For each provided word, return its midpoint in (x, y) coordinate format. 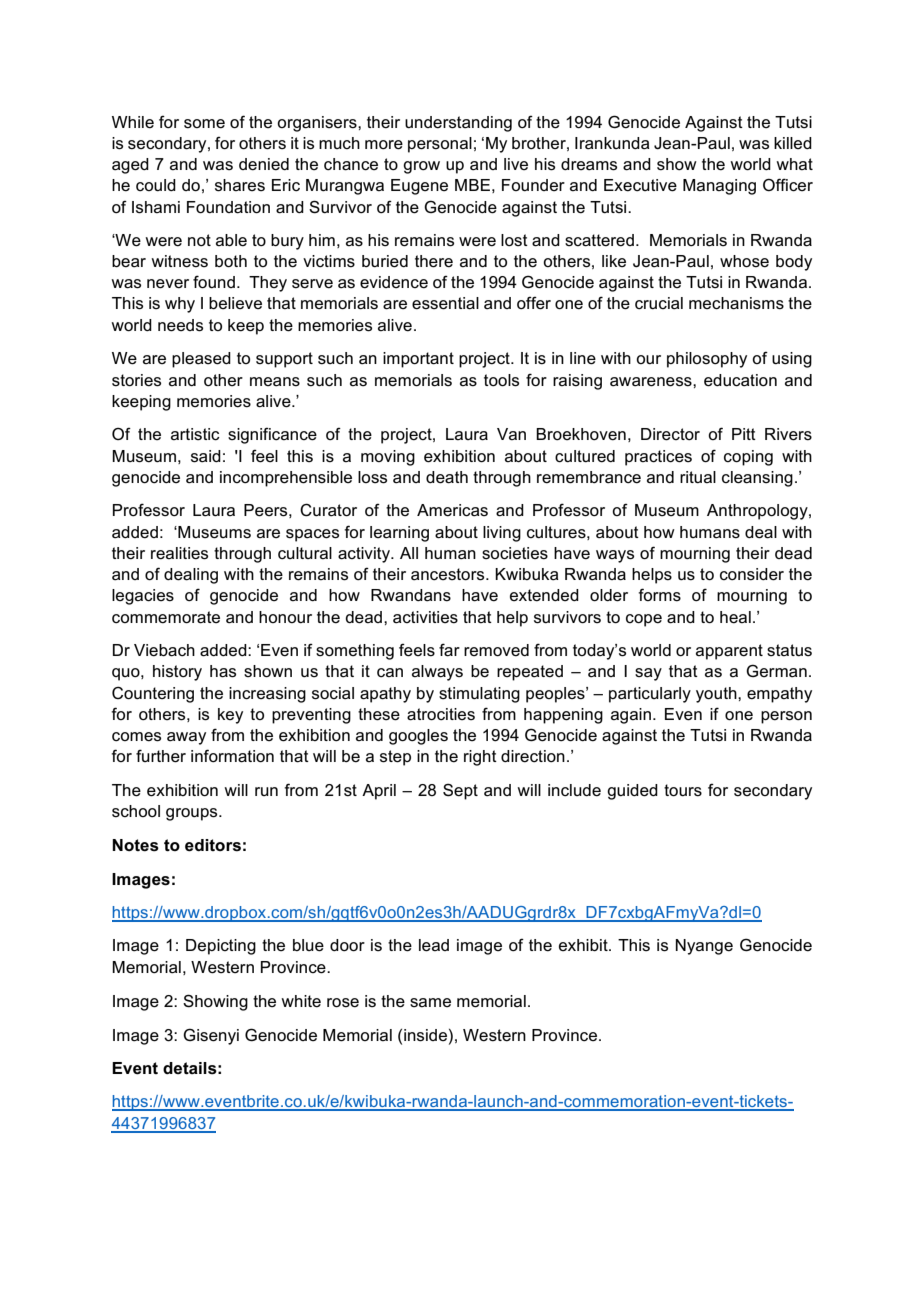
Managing (719, 187)
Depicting (221, 947)
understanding (458, 124)
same (430, 1003)
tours (683, 790)
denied (264, 164)
